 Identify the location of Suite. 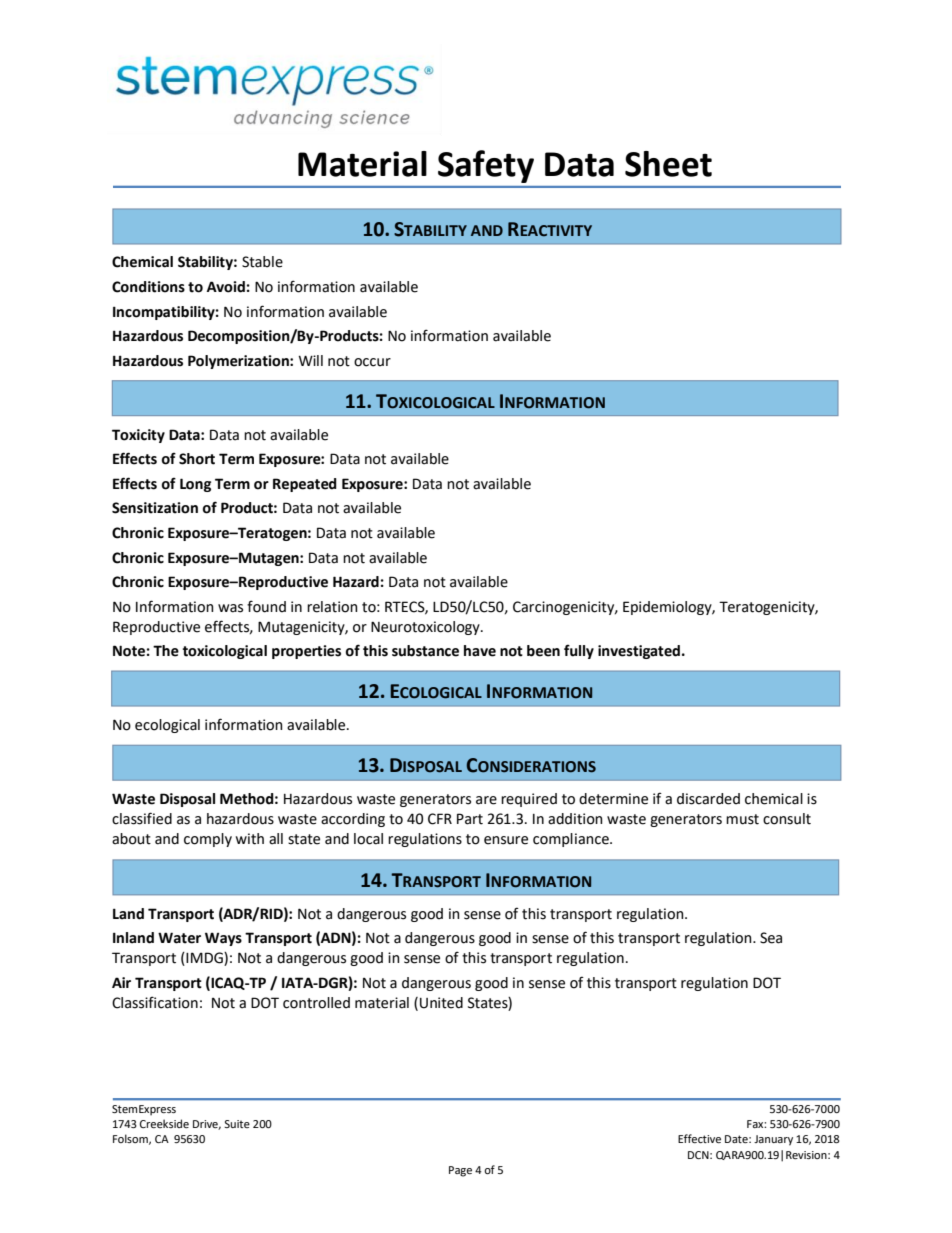
(237, 1124).
